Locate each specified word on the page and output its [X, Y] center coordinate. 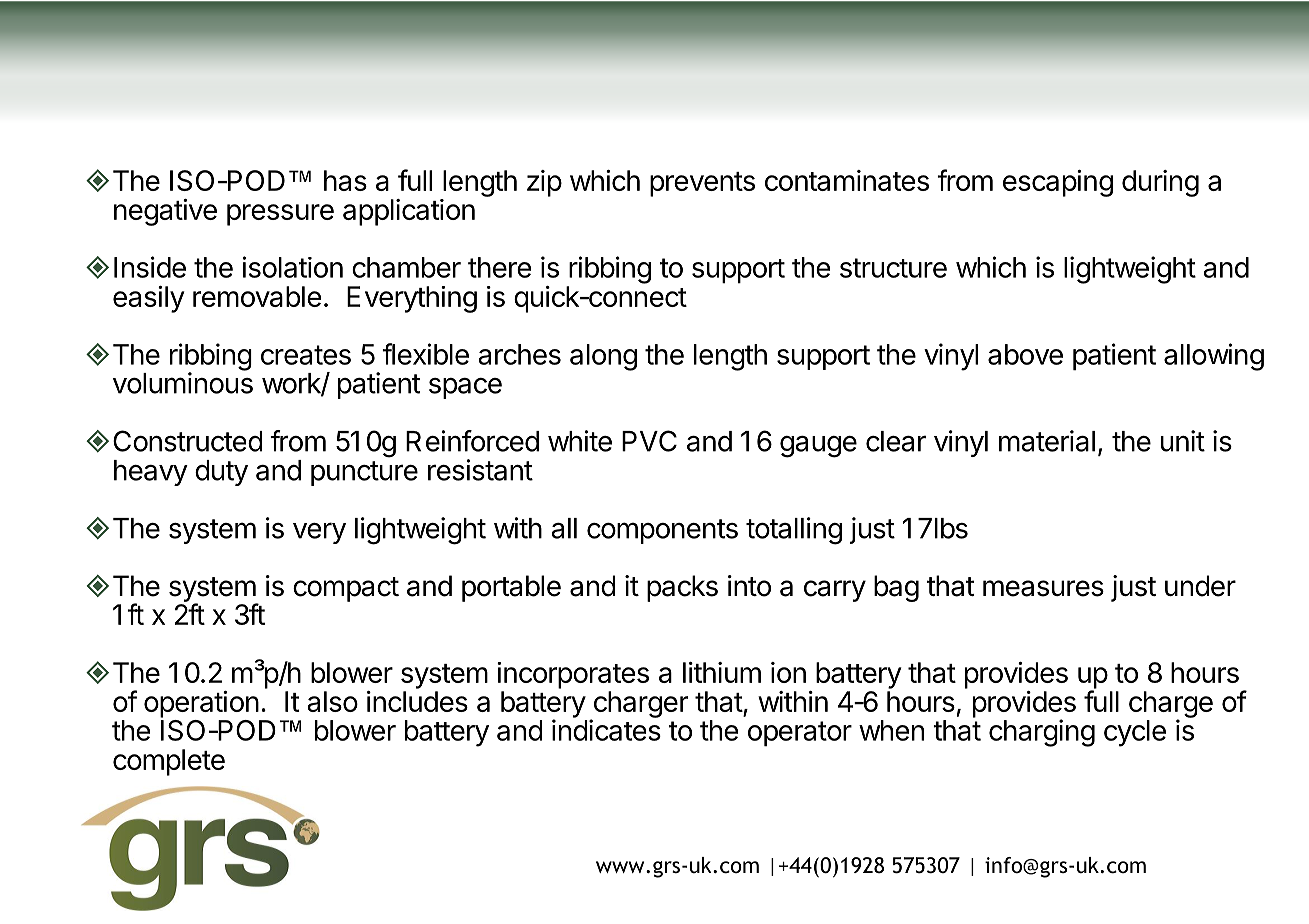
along [603, 357]
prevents [702, 184]
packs [682, 588]
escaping [1058, 183]
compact [346, 589]
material [1047, 441]
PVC [649, 441]
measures [1043, 588]
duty [221, 473]
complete [169, 762]
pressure [280, 215]
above [1025, 354]
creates [306, 355]
